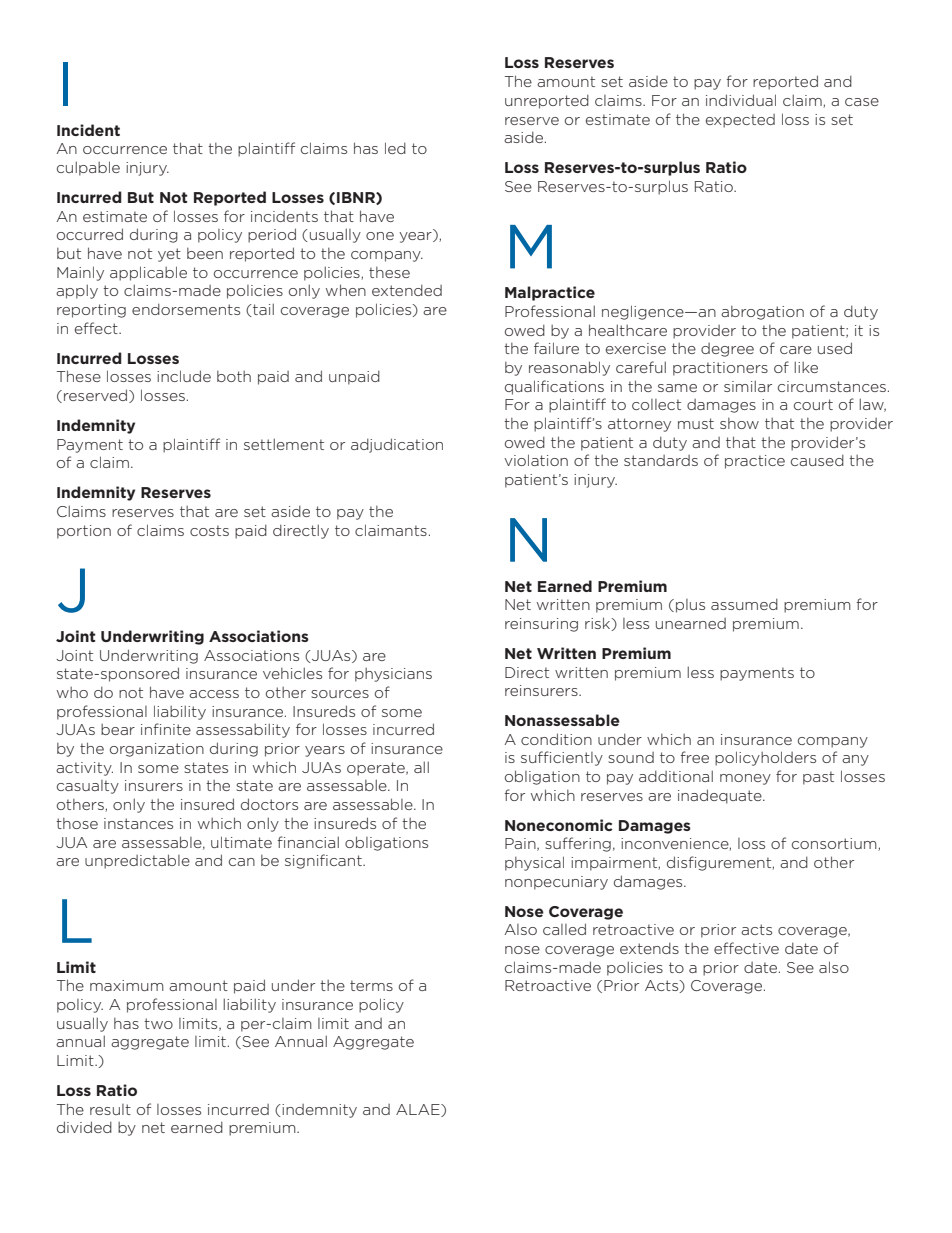 Image resolution: width=952 pixels, height=1233 pixels. Describe the element at coordinates (214, 694) in the document. I see `access` at that location.
